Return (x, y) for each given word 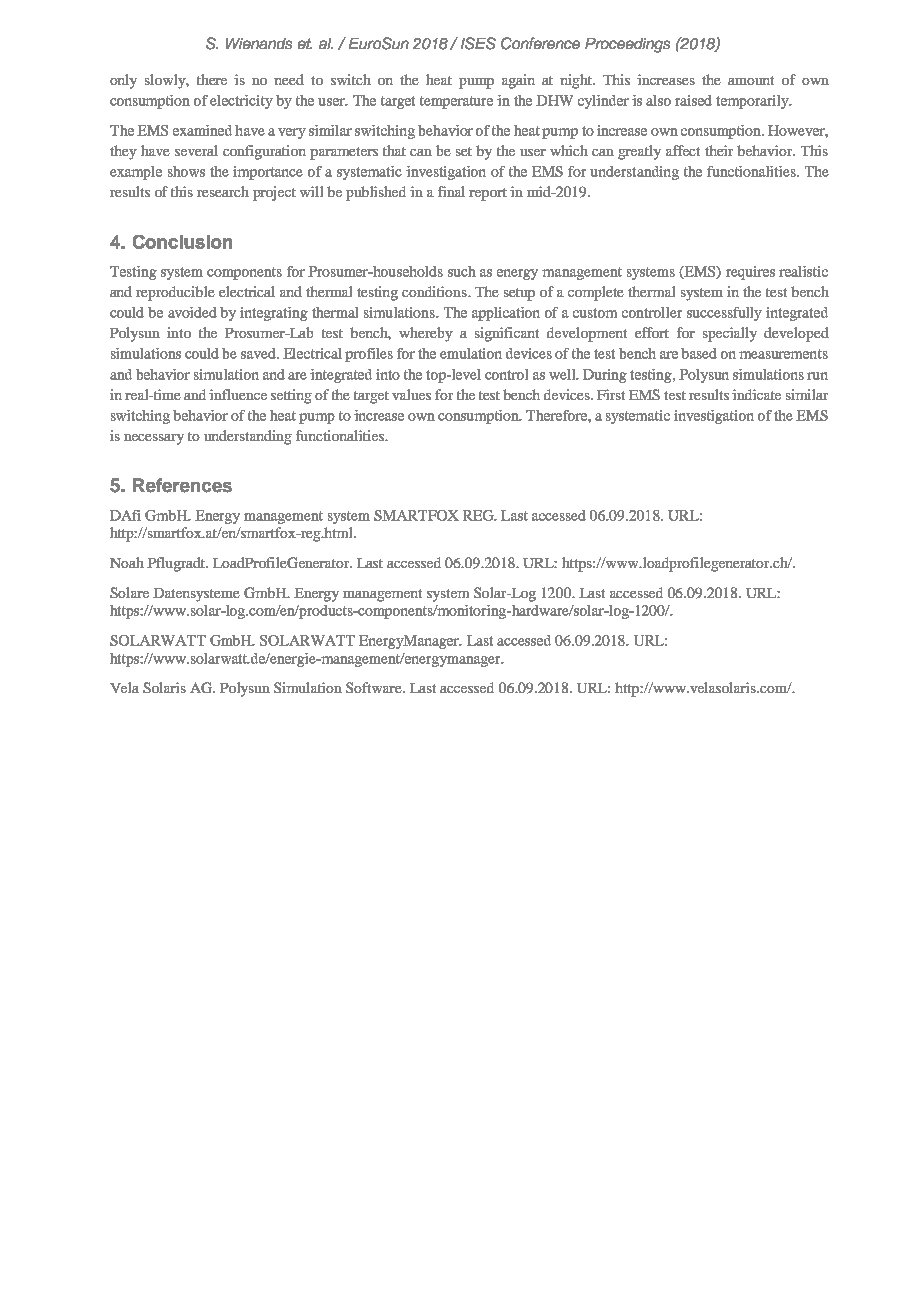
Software (375, 687)
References (182, 485)
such (462, 271)
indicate (756, 394)
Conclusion (182, 242)
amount (751, 80)
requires (750, 273)
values (411, 394)
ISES (478, 43)
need (289, 79)
